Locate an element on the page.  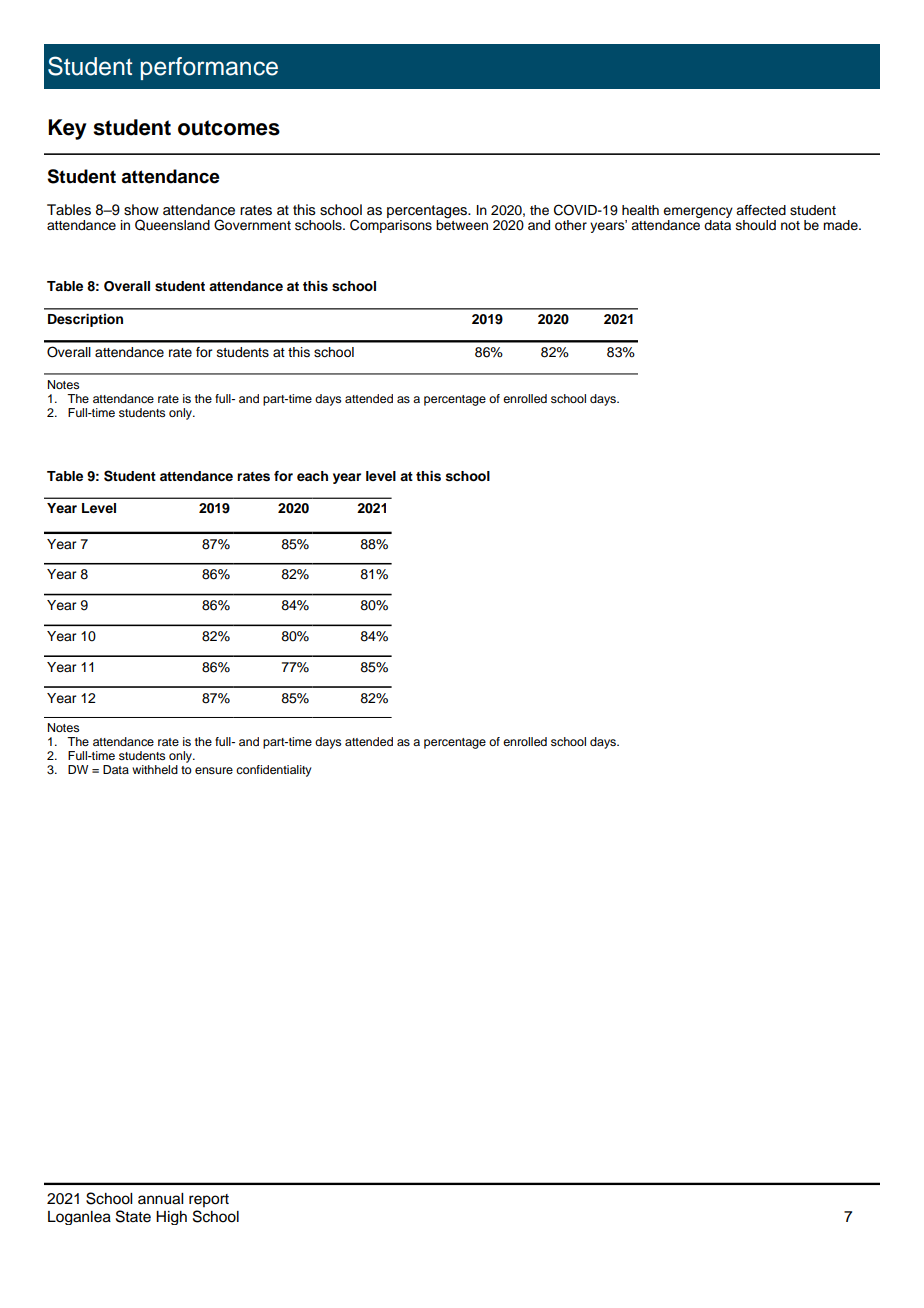
performance is located at coordinates (209, 68).
